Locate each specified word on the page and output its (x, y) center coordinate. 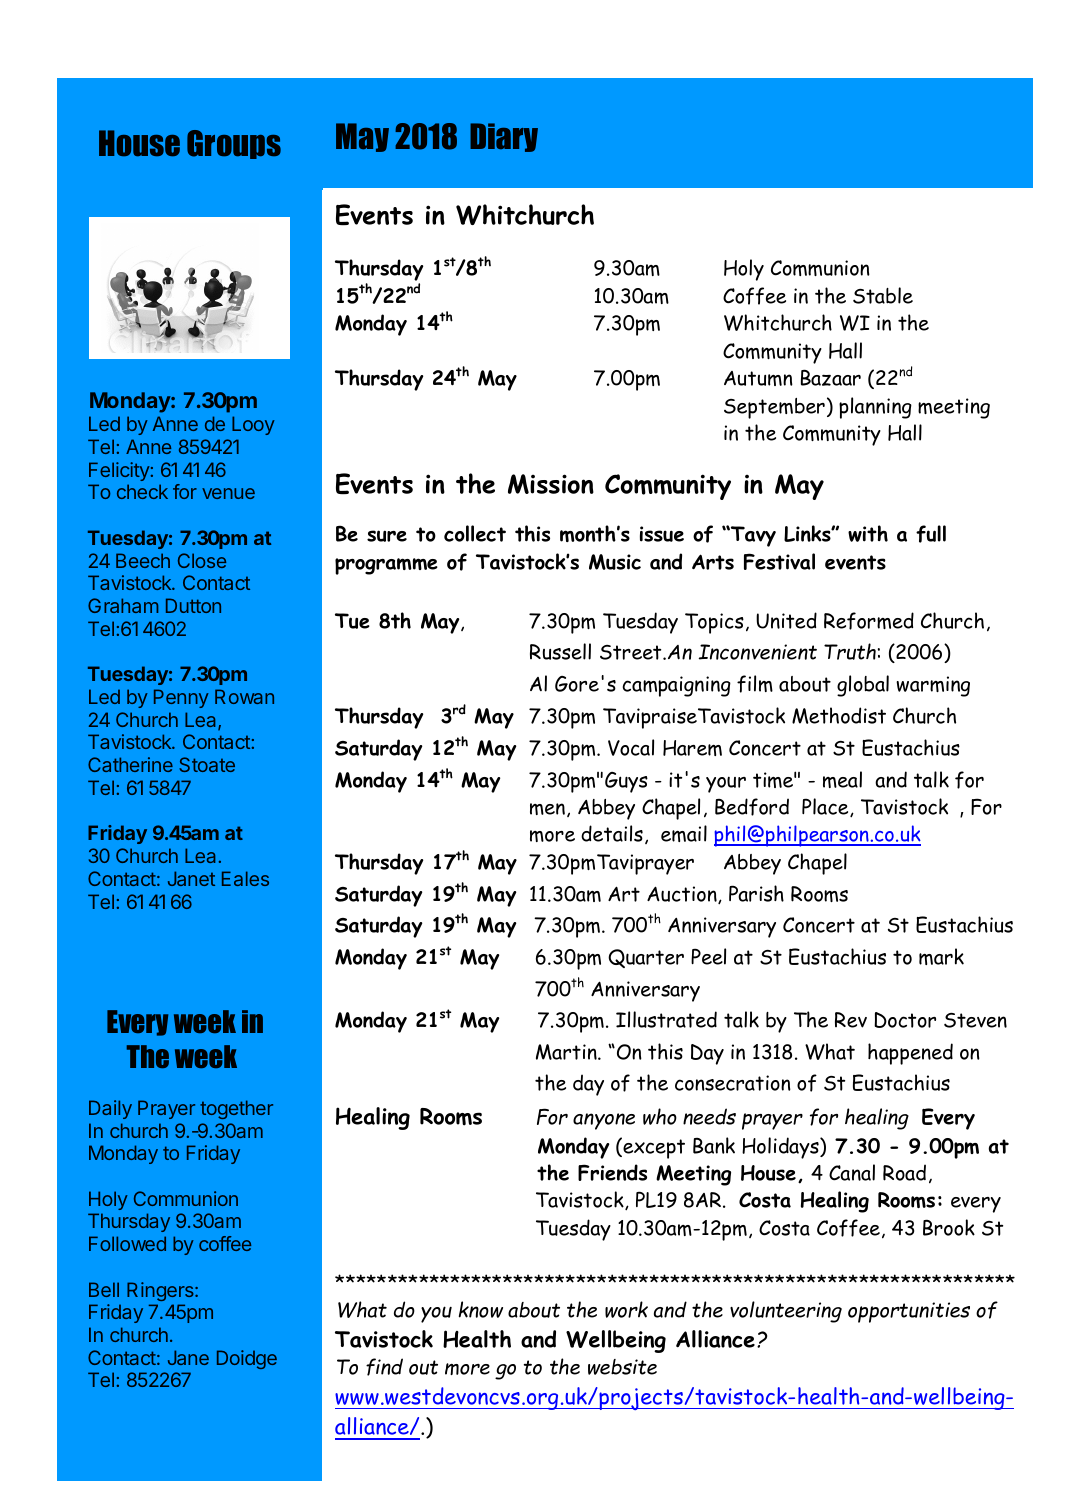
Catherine (130, 764)
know (481, 1309)
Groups (234, 144)
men (547, 809)
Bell (104, 1289)
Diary (504, 137)
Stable (883, 295)
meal (842, 779)
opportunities (909, 1312)
